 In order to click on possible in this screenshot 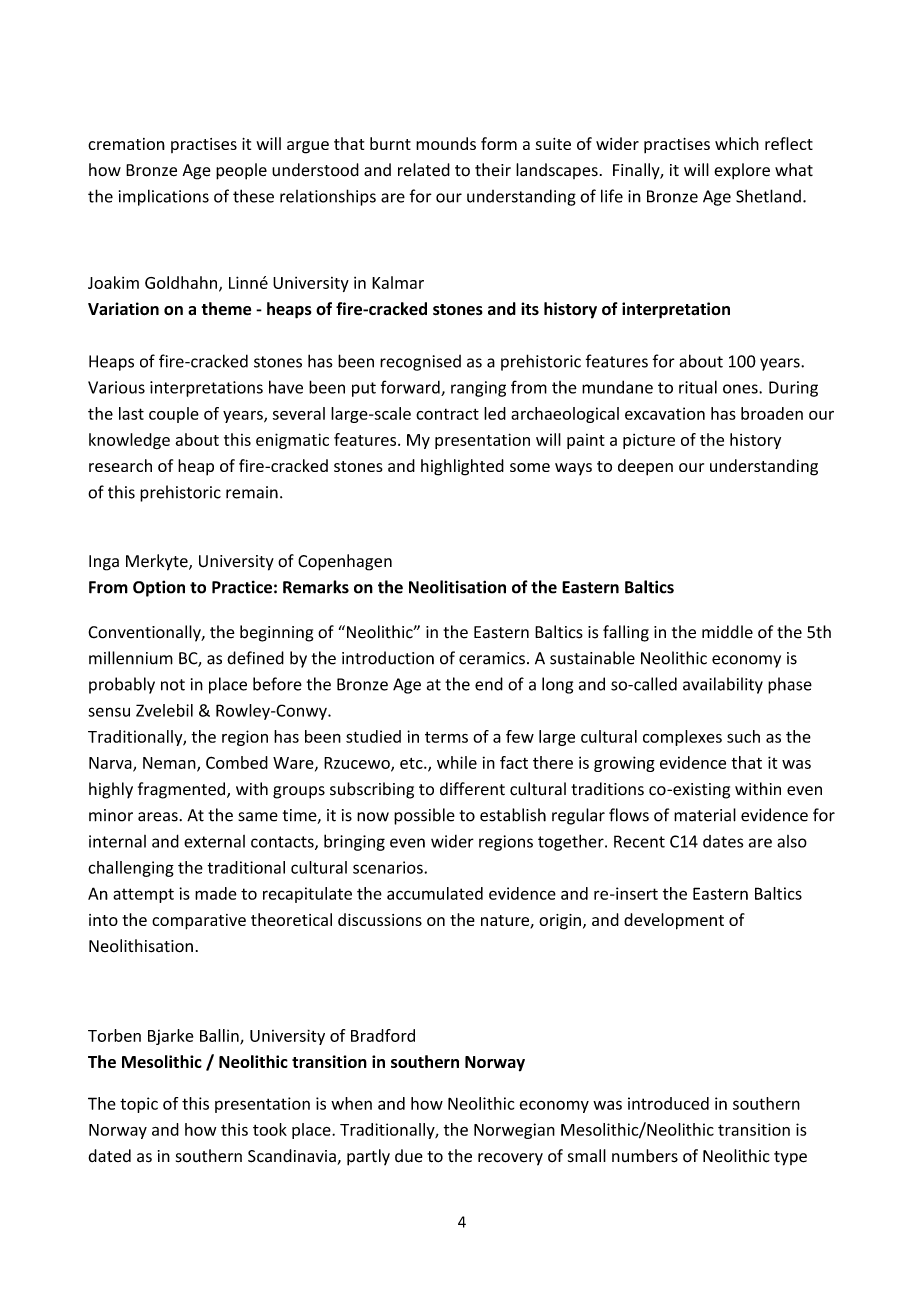, I will do `click(424, 816)`.
